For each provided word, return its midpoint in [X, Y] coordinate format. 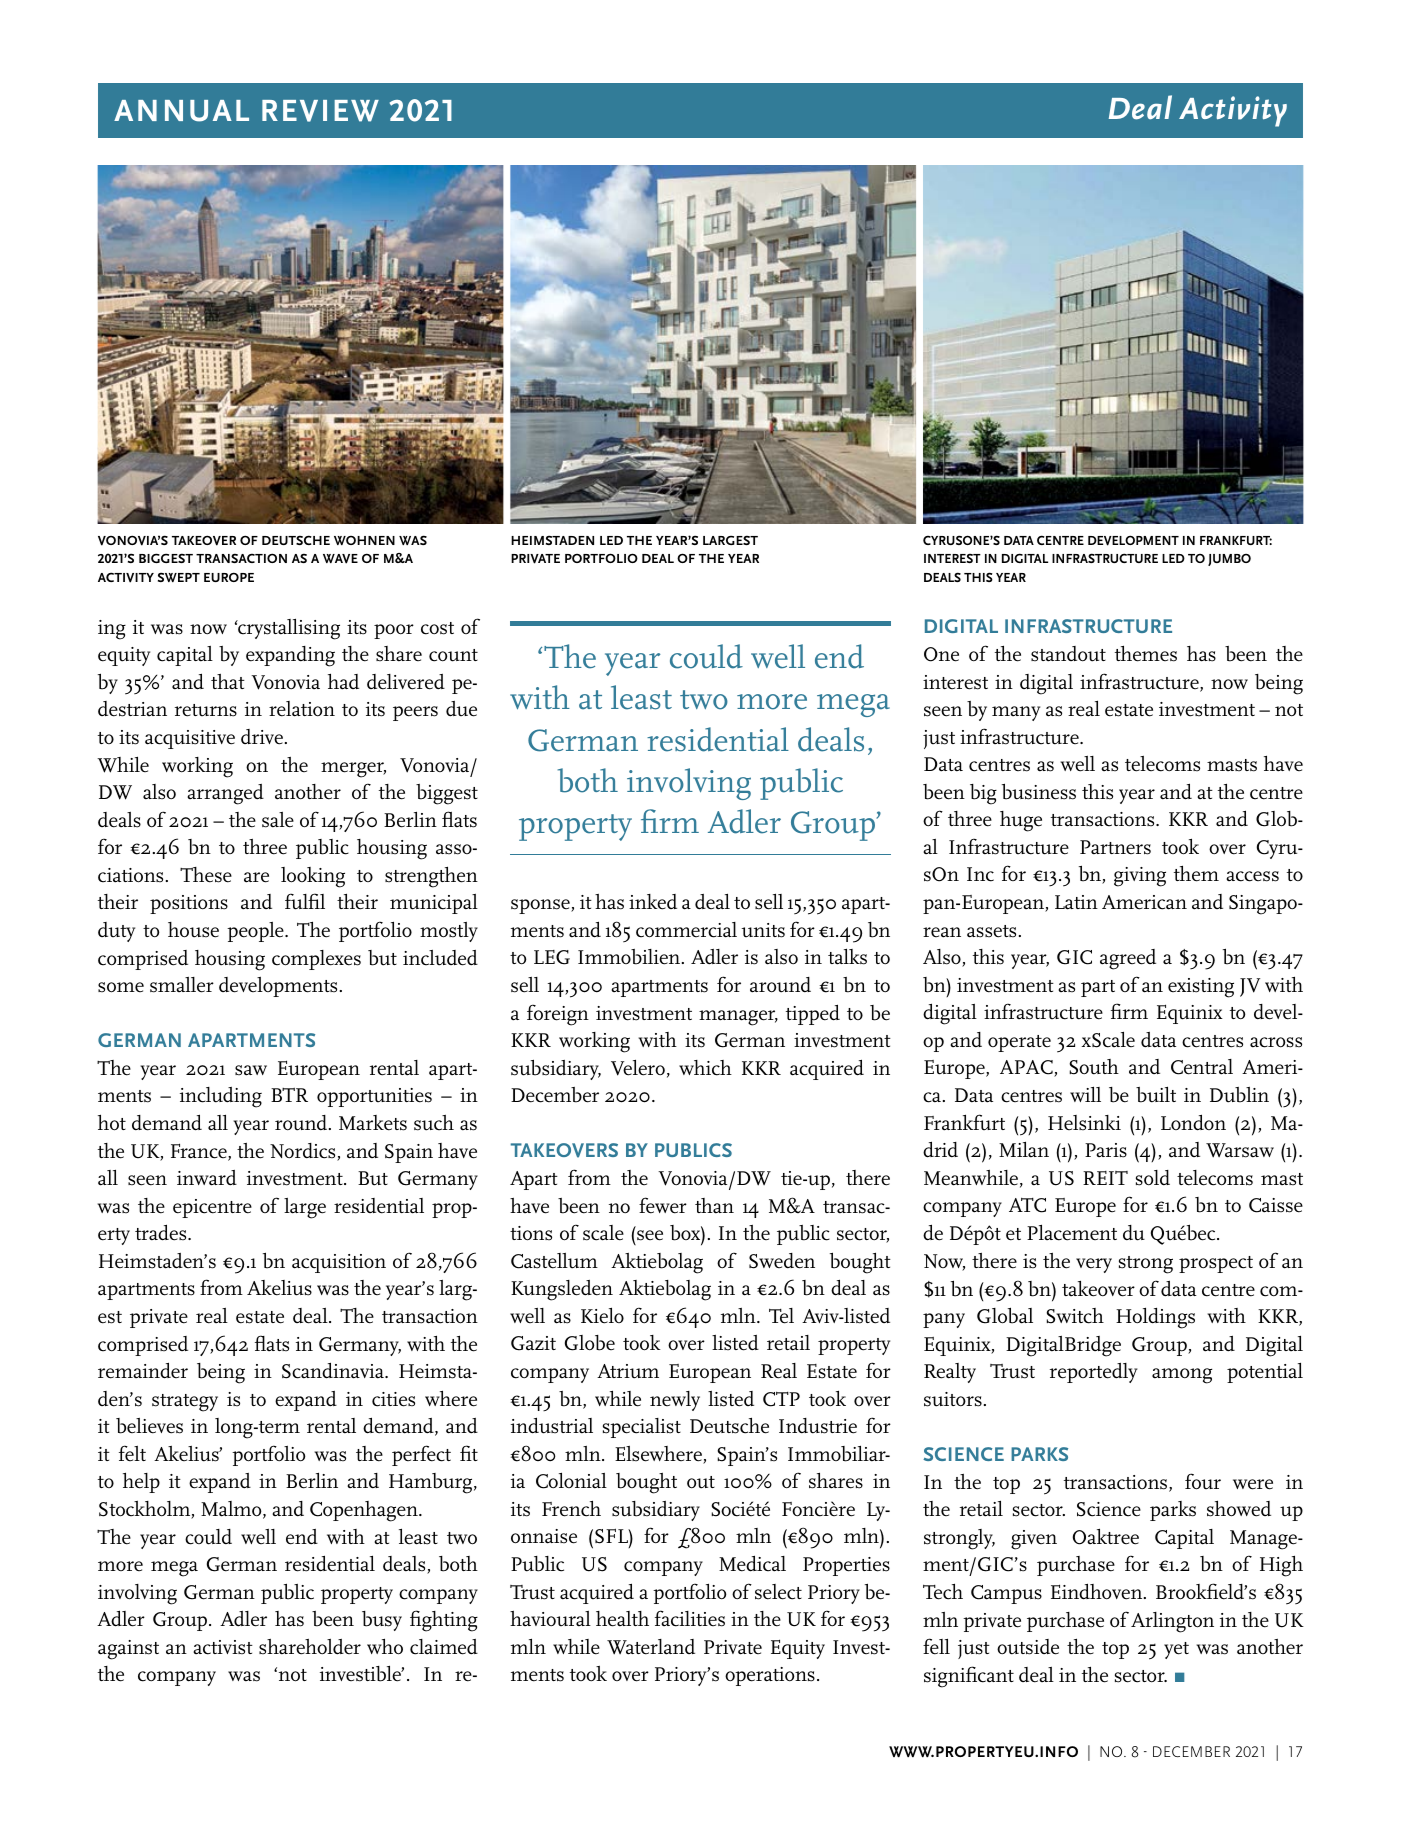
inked [653, 902]
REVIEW [320, 111]
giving [1140, 877]
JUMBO [1229, 560]
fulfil [305, 901]
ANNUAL [181, 111]
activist [223, 1647]
